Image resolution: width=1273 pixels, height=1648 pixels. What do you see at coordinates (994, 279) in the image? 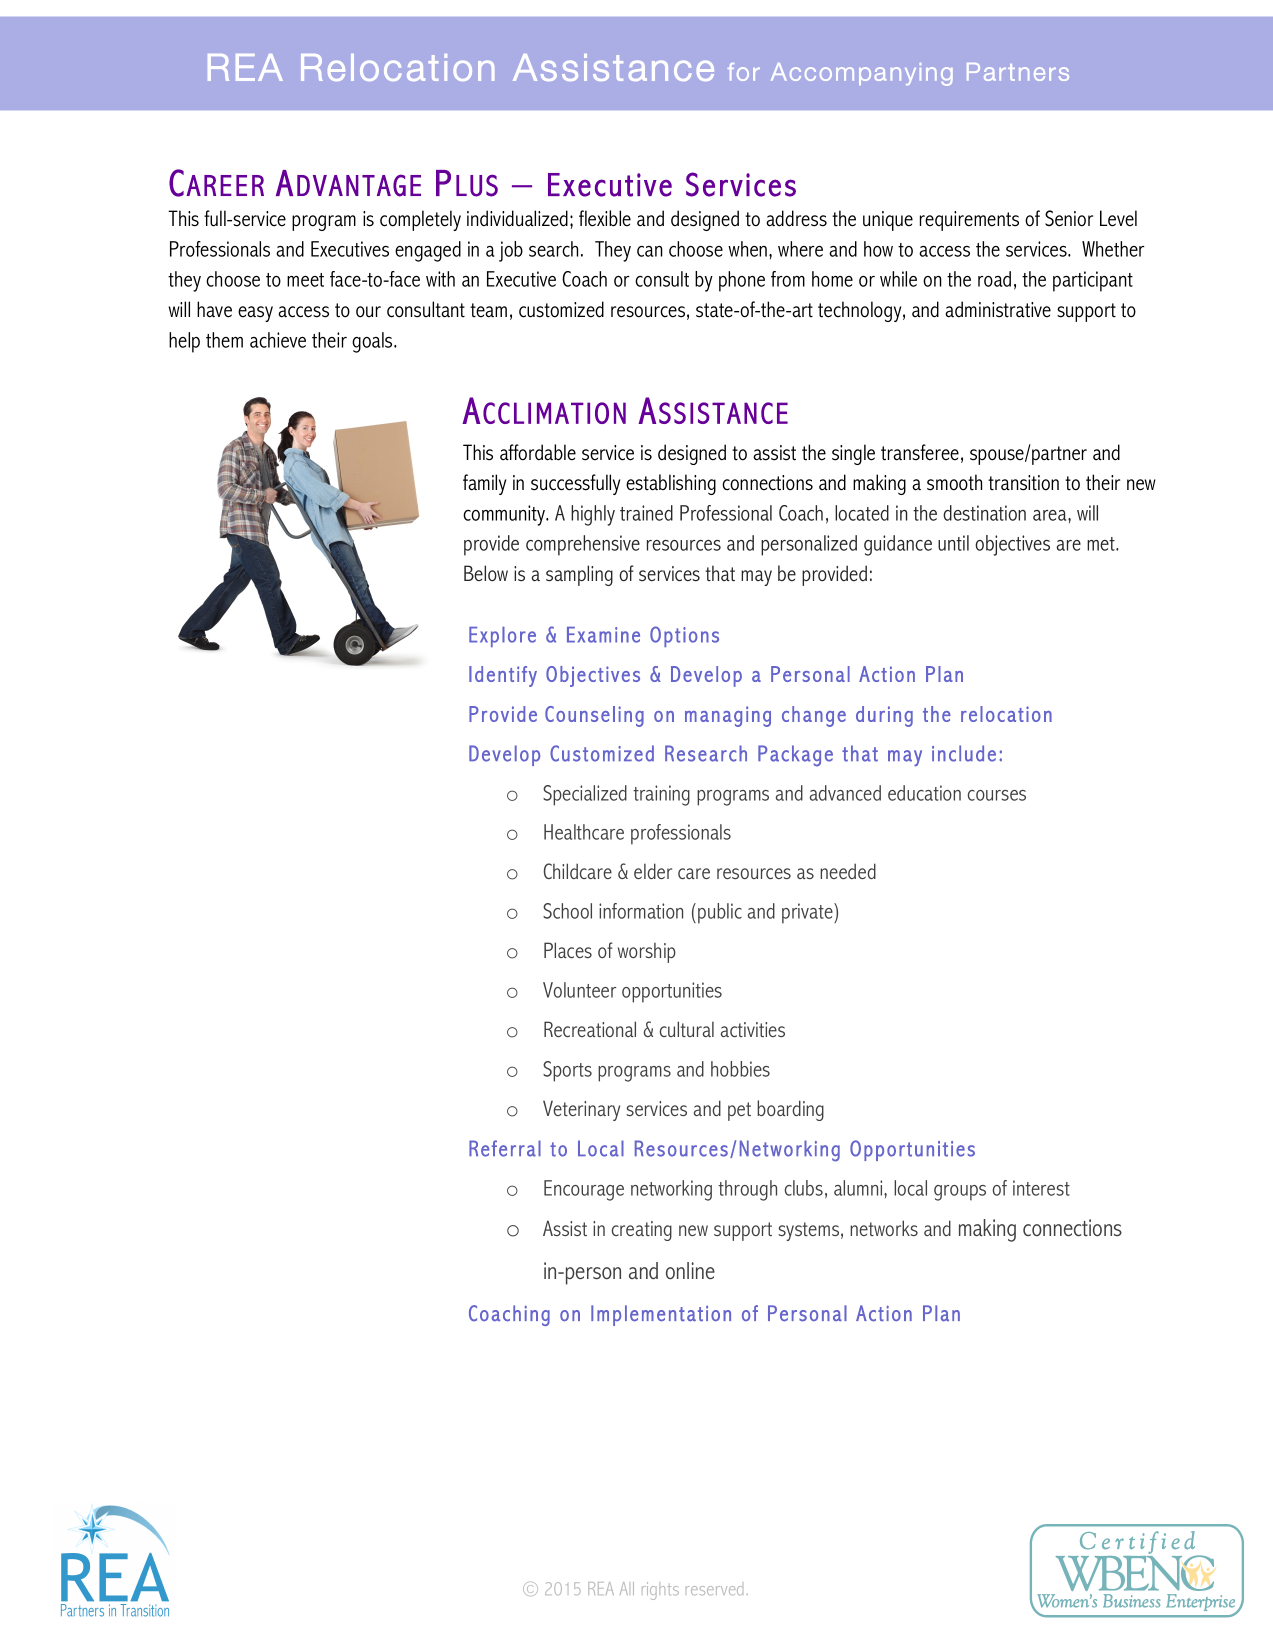
I see `road` at bounding box center [994, 279].
